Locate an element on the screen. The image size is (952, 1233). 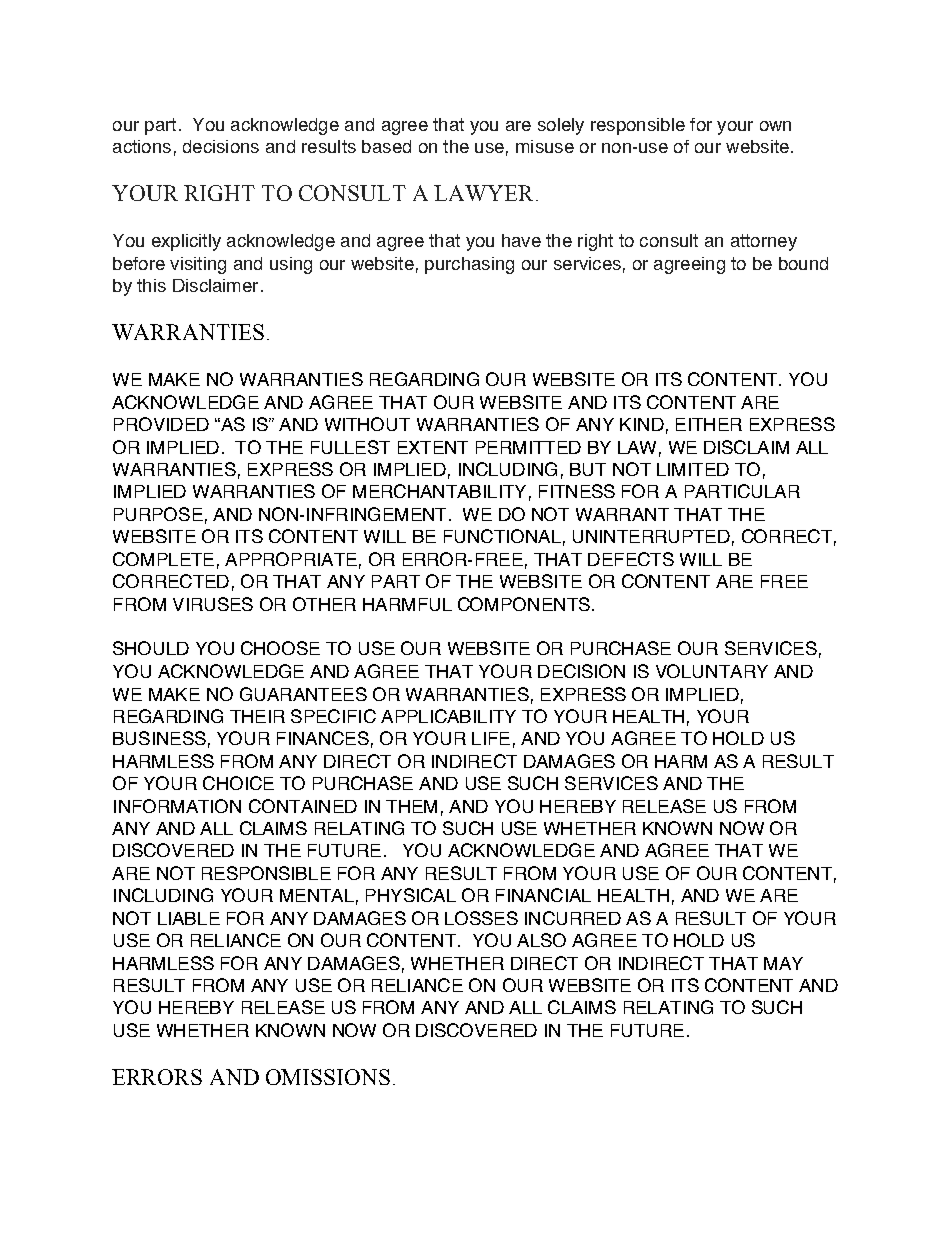
PROVIDED is located at coordinates (161, 424).
